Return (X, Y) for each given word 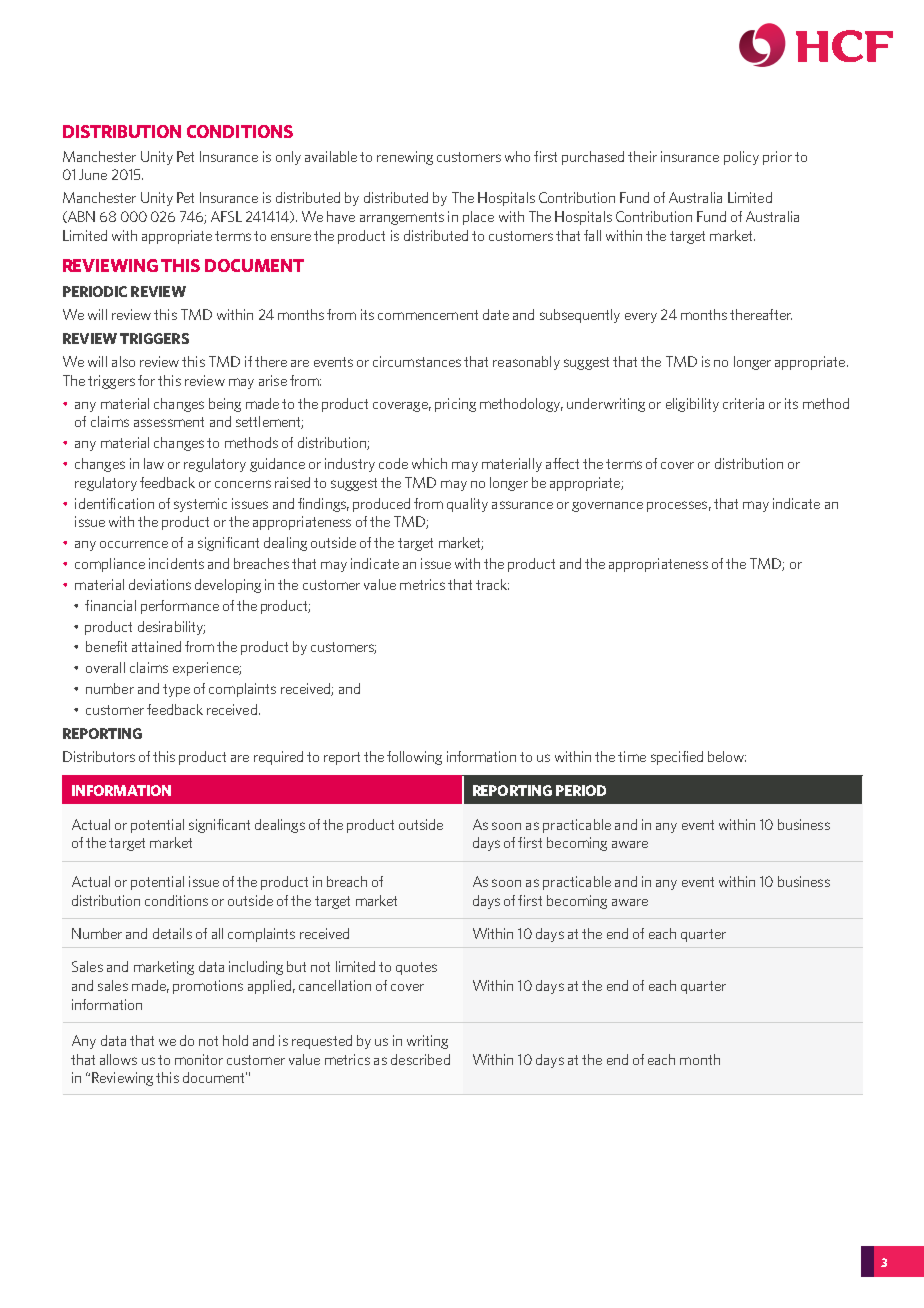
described (420, 1059)
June (93, 174)
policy (741, 158)
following (414, 758)
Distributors (99, 756)
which (429, 463)
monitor (199, 1059)
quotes (416, 968)
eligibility (692, 405)
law (154, 463)
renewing (405, 158)
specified (677, 758)
